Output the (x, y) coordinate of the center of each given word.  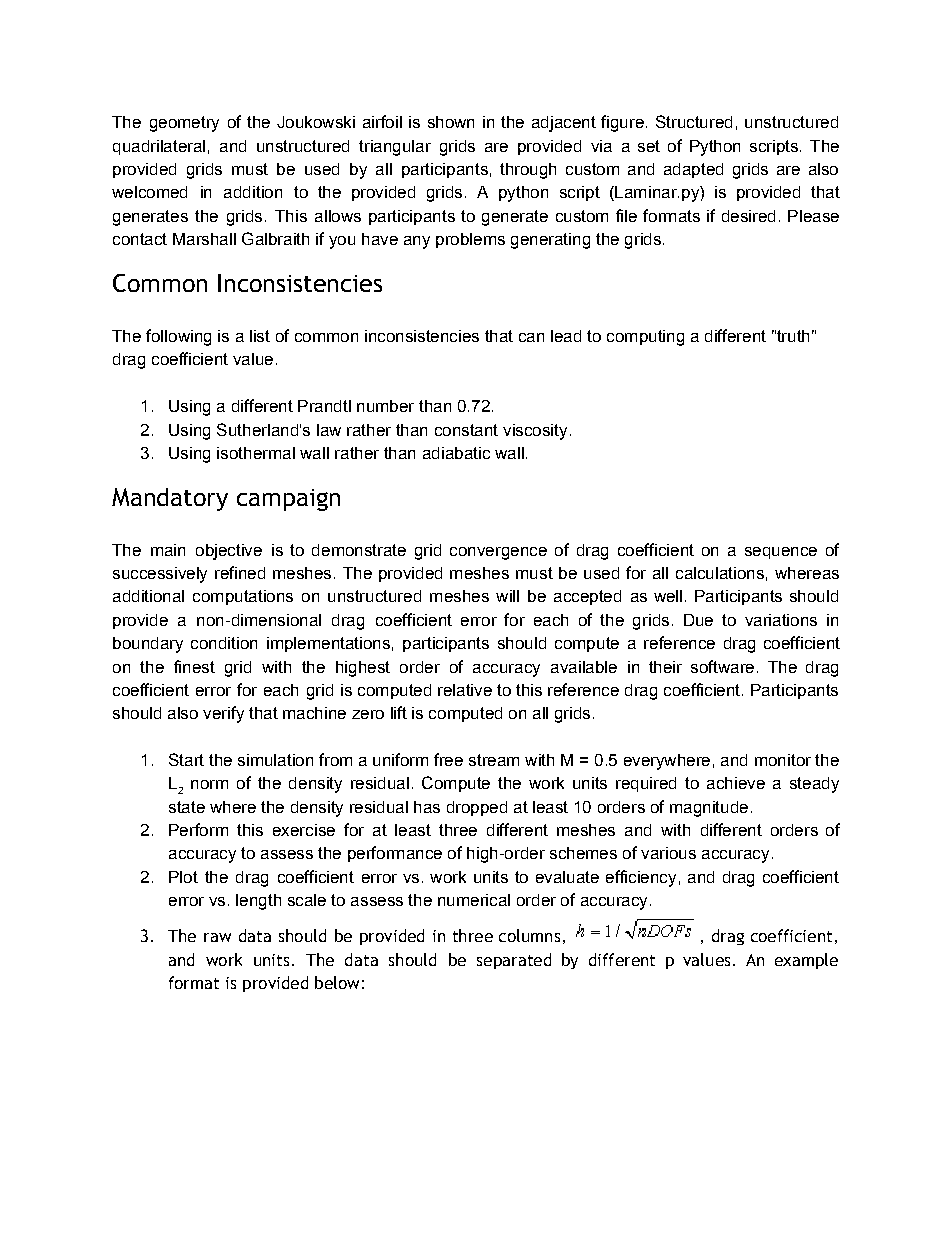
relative (465, 690)
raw (217, 937)
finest (194, 666)
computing (645, 338)
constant (466, 430)
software (722, 666)
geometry (184, 124)
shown (451, 122)
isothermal (256, 453)
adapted (693, 170)
